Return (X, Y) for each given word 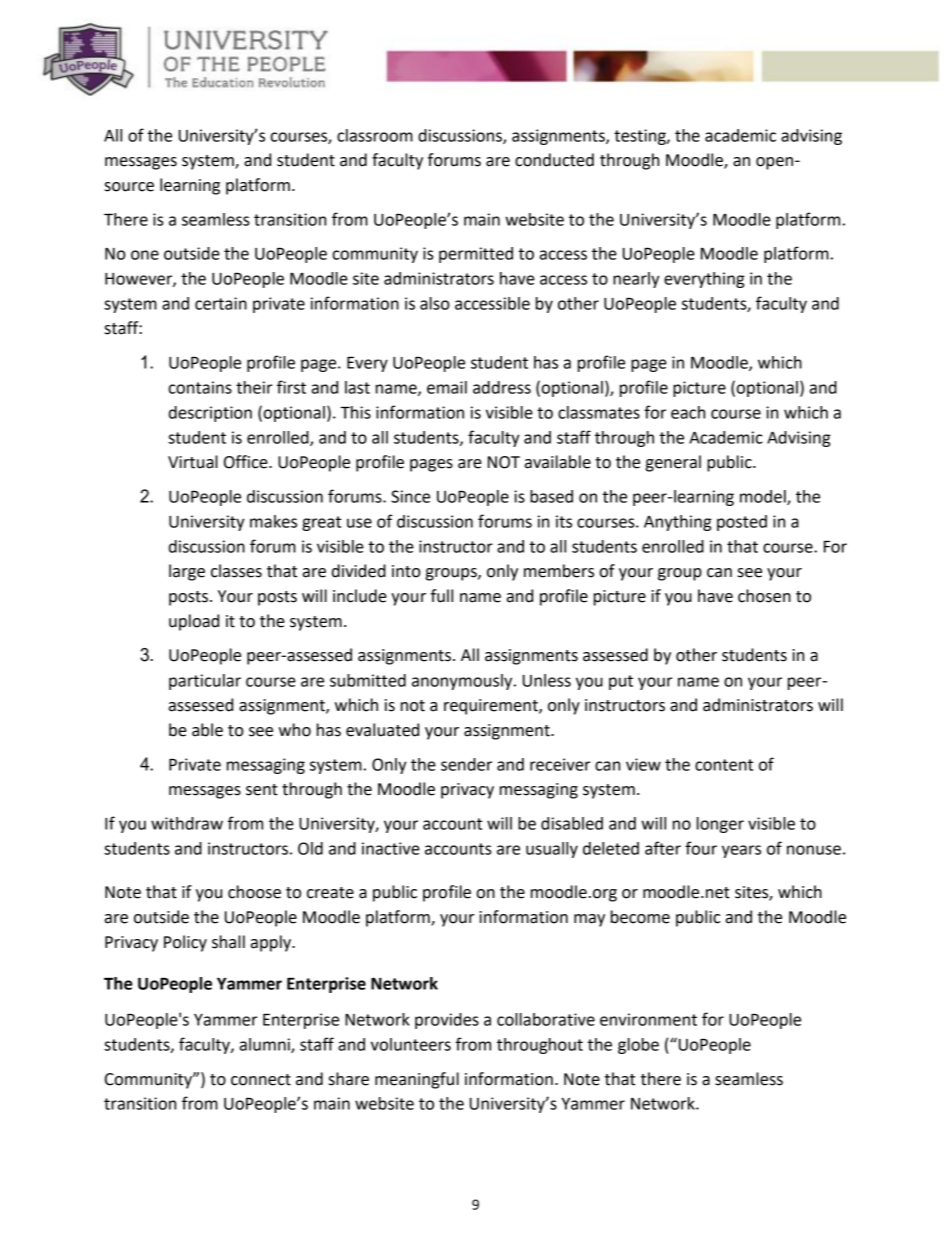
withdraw (187, 823)
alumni (266, 1045)
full (442, 596)
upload (194, 622)
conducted (554, 160)
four (701, 848)
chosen (764, 596)
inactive (391, 848)
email (447, 387)
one (145, 255)
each (688, 412)
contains (200, 387)
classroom (375, 135)
